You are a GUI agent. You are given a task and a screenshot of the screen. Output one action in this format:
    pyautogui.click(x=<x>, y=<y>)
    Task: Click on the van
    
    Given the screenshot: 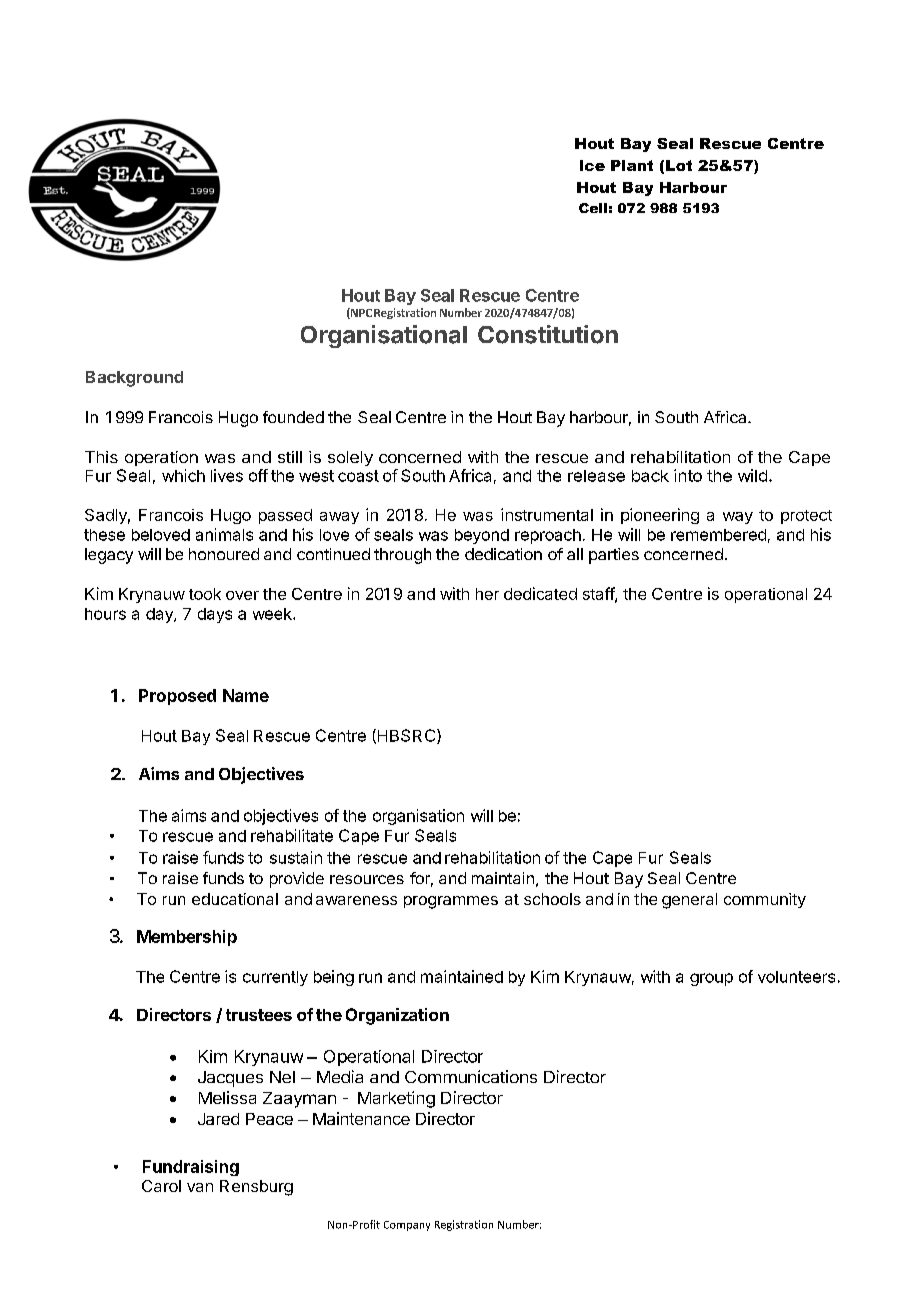 What is the action you would take?
    pyautogui.click(x=200, y=1187)
